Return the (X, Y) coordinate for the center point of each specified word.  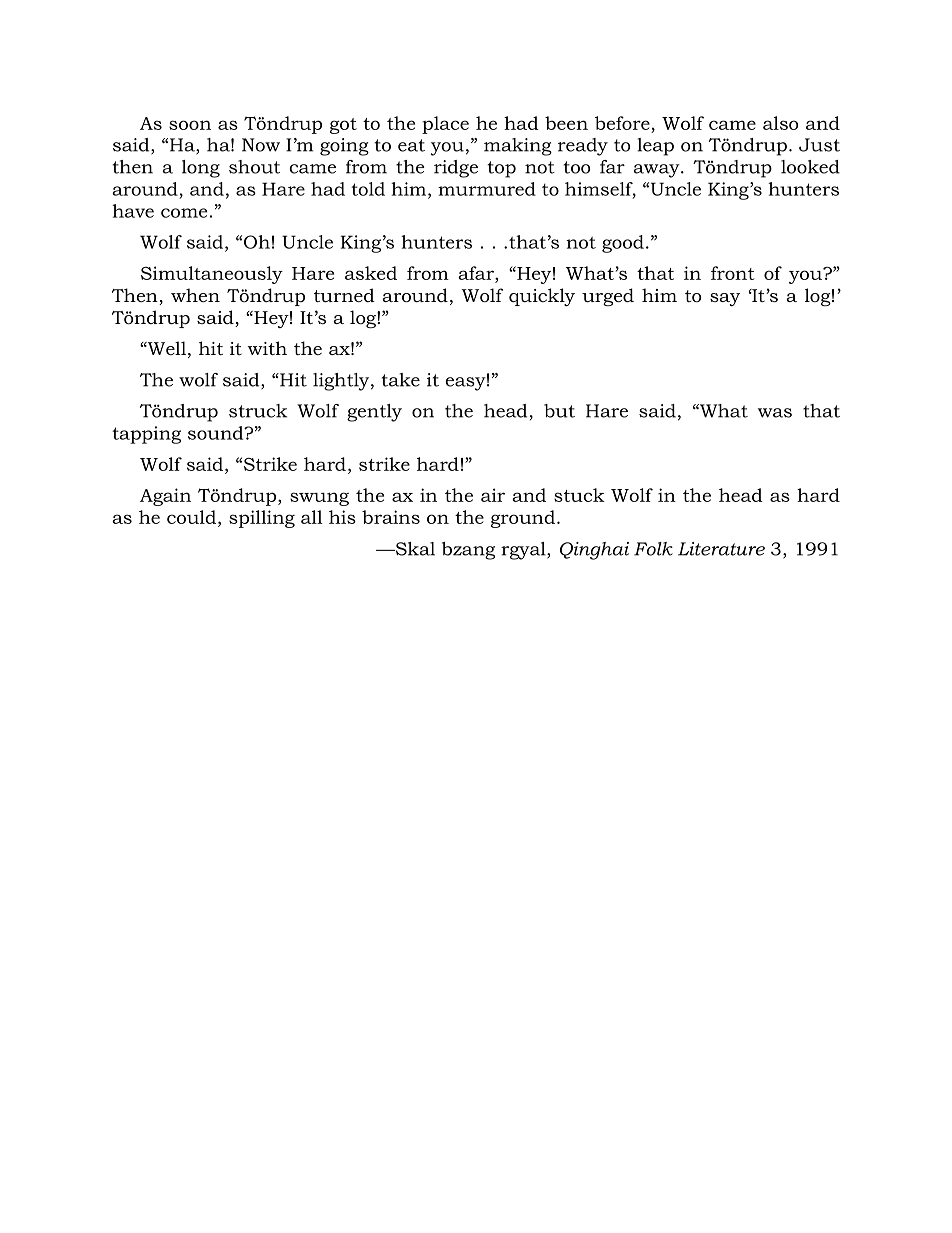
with (267, 348)
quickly (542, 297)
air (493, 495)
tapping (146, 435)
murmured (487, 189)
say (725, 299)
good (623, 244)
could (191, 517)
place (445, 125)
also (780, 123)
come (184, 213)
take (401, 380)
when (195, 295)
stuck (579, 495)
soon (190, 125)
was (775, 413)
